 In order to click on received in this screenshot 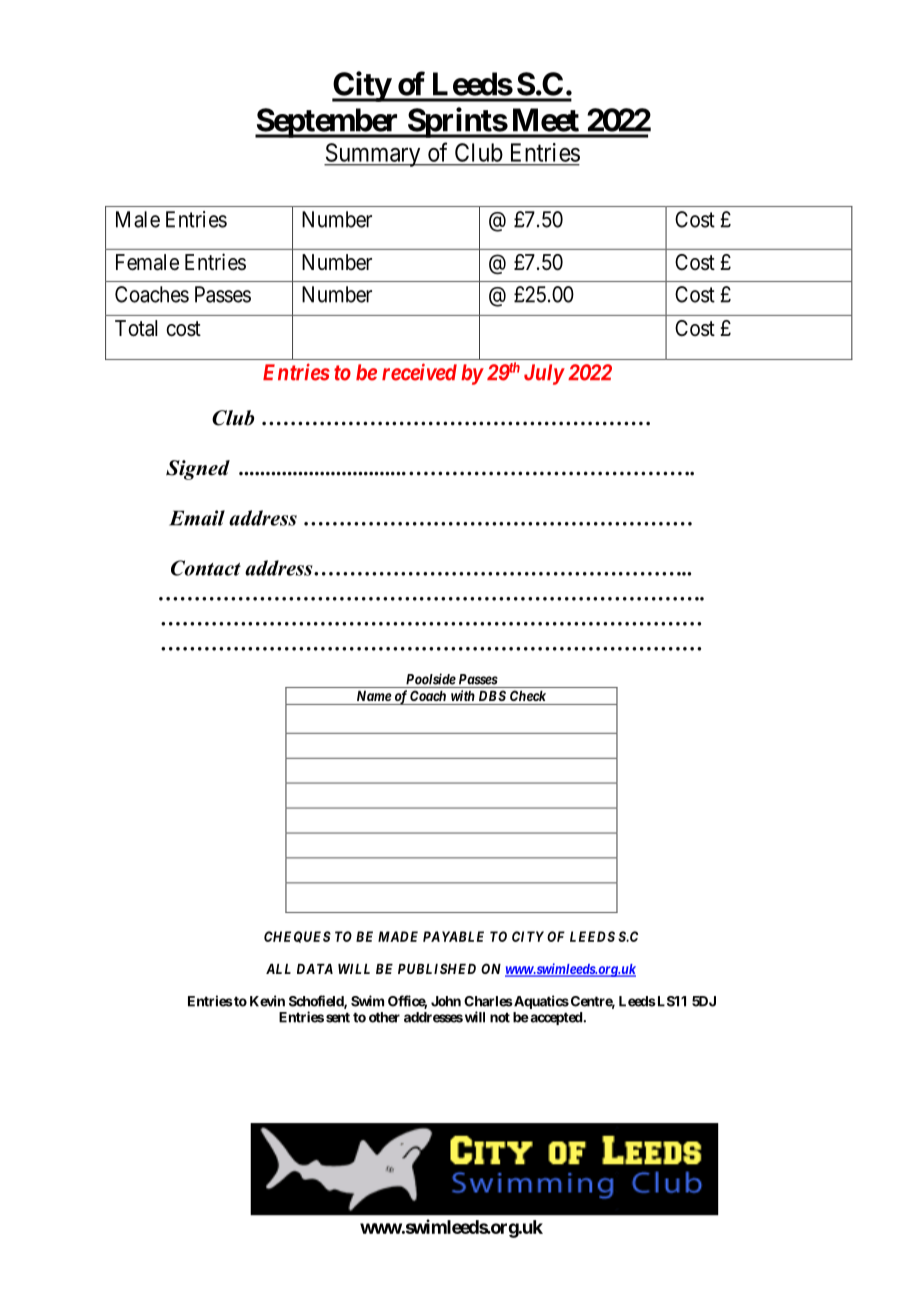, I will do `click(419, 372)`.
